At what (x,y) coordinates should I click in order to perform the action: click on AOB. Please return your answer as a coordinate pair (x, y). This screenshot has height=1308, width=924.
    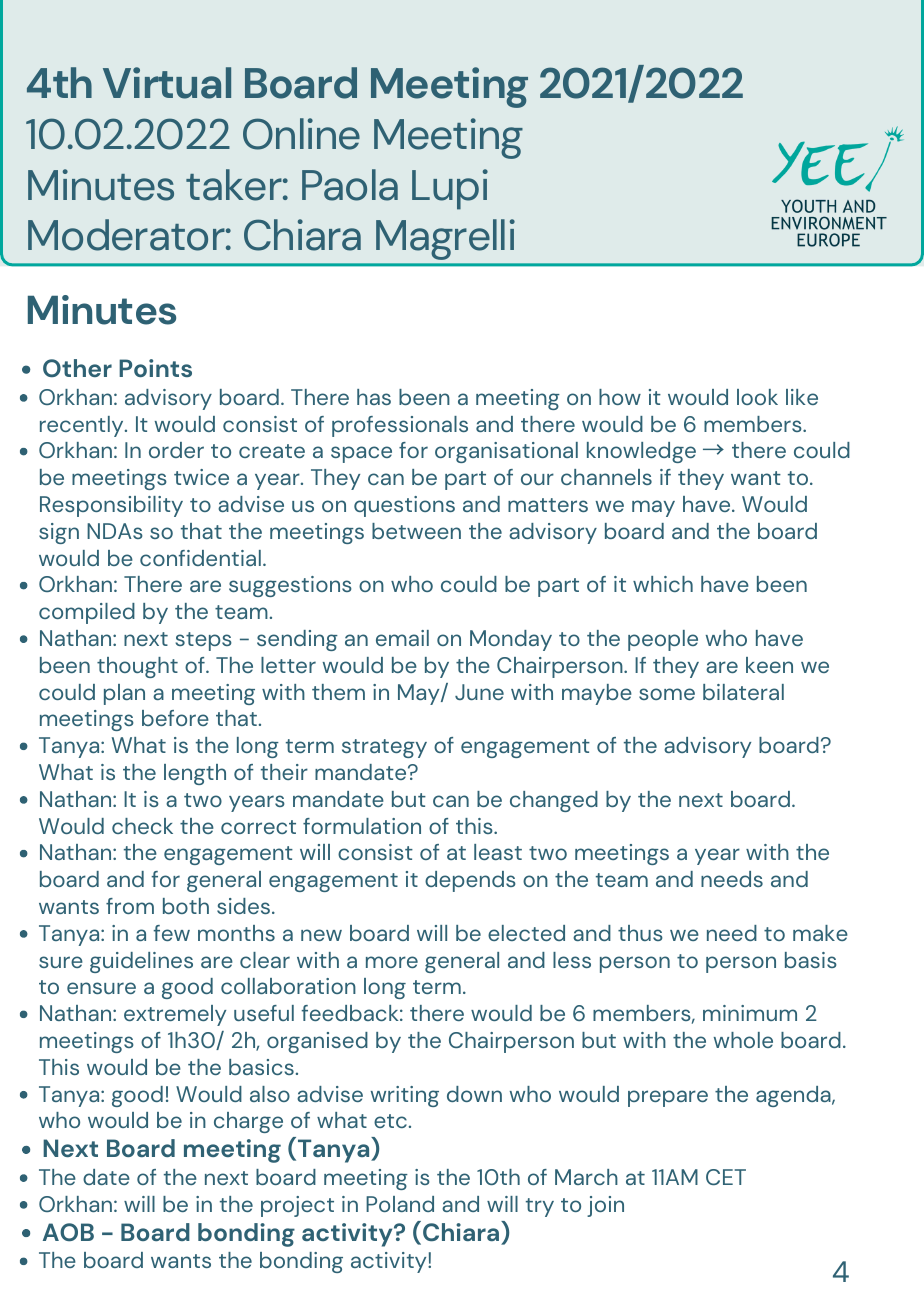
    Looking at the image, I should click on (68, 1232).
